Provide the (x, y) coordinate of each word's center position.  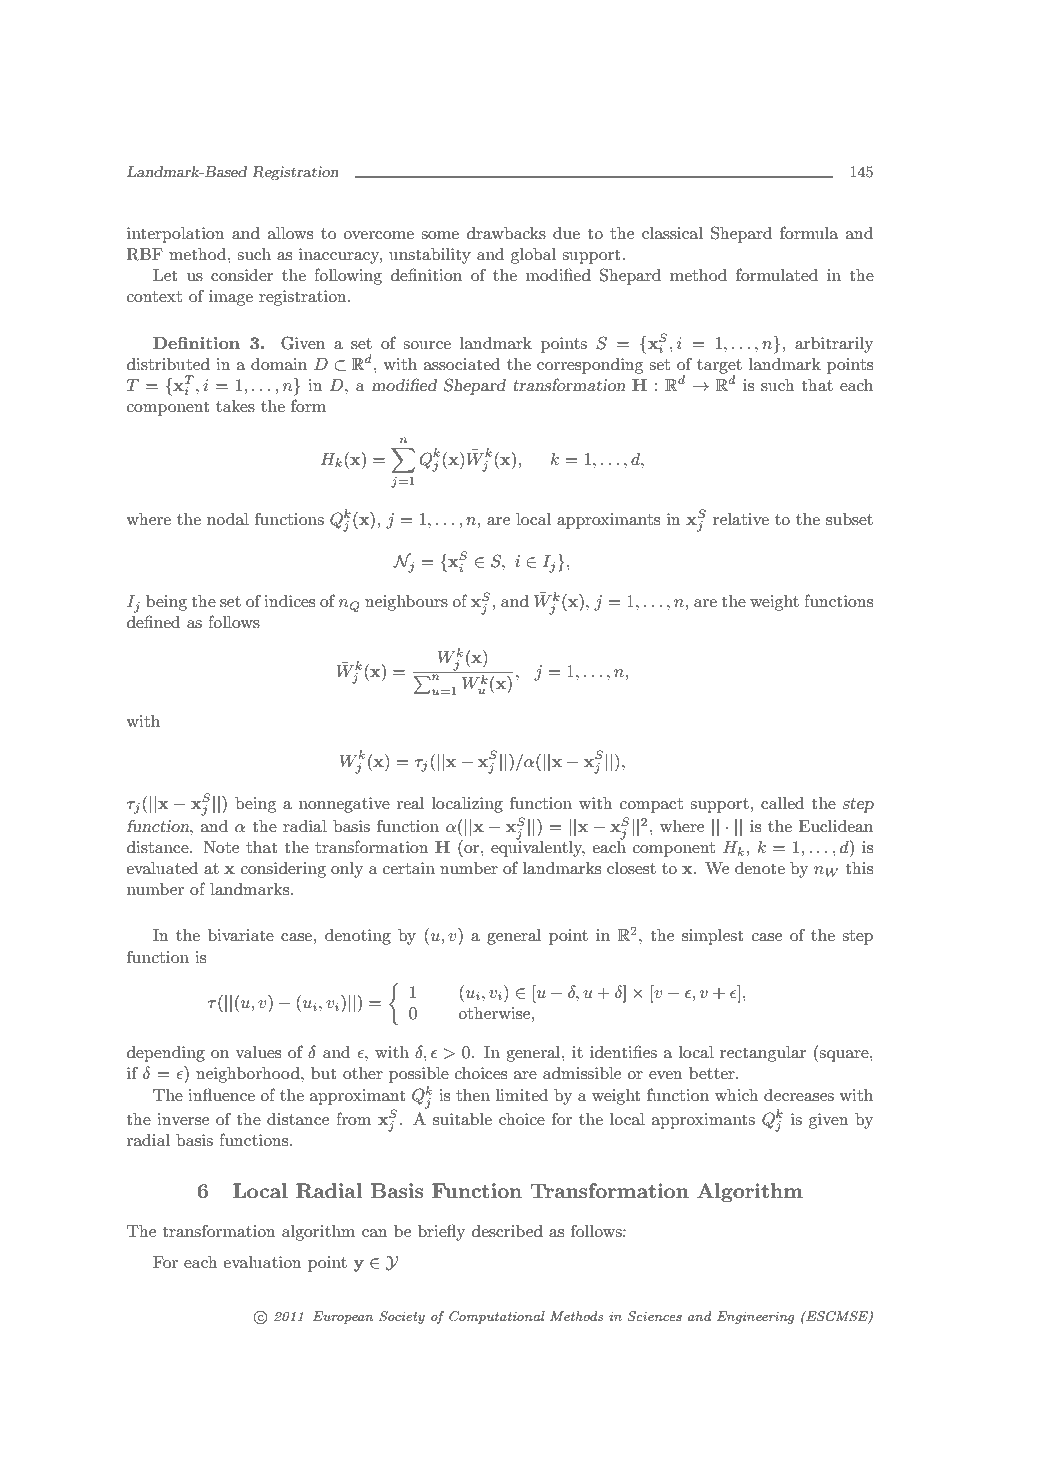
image (231, 298)
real (410, 803)
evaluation (262, 1262)
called (782, 803)
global (533, 256)
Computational (497, 1317)
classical (672, 233)
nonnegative (344, 805)
